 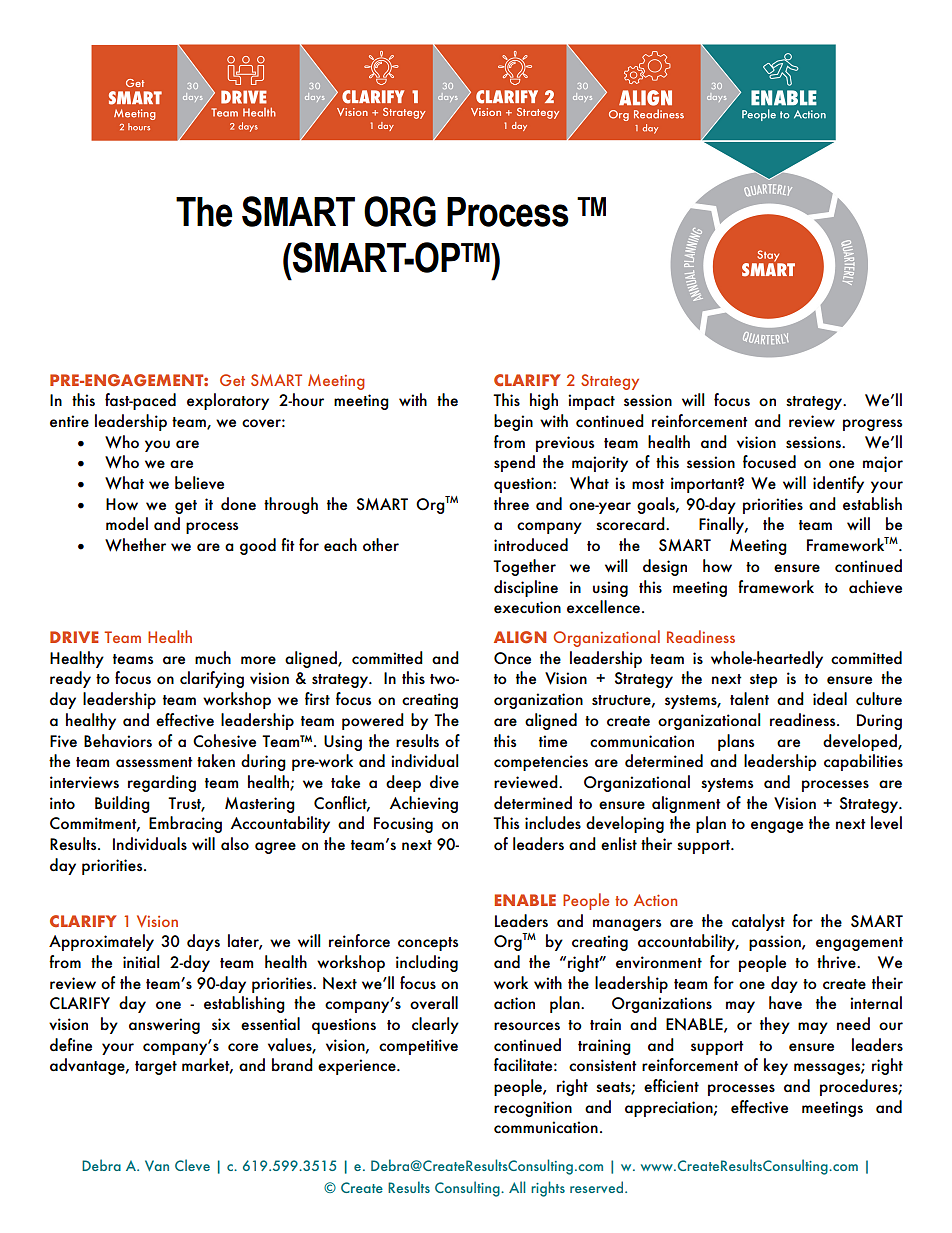 What do you see at coordinates (213, 658) in the screenshot?
I see `much` at bounding box center [213, 658].
